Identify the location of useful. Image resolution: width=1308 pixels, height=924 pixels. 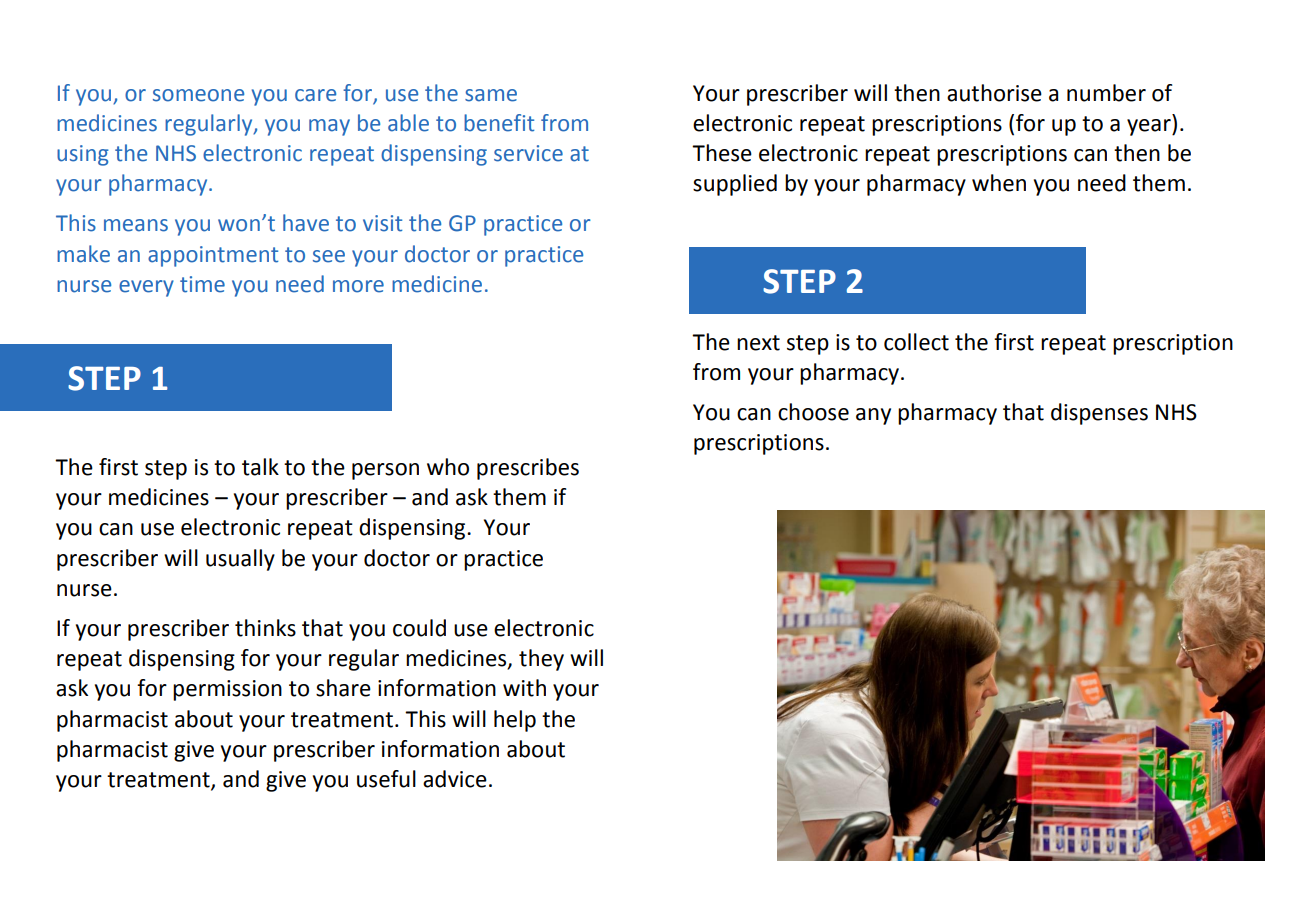
(386, 779).
